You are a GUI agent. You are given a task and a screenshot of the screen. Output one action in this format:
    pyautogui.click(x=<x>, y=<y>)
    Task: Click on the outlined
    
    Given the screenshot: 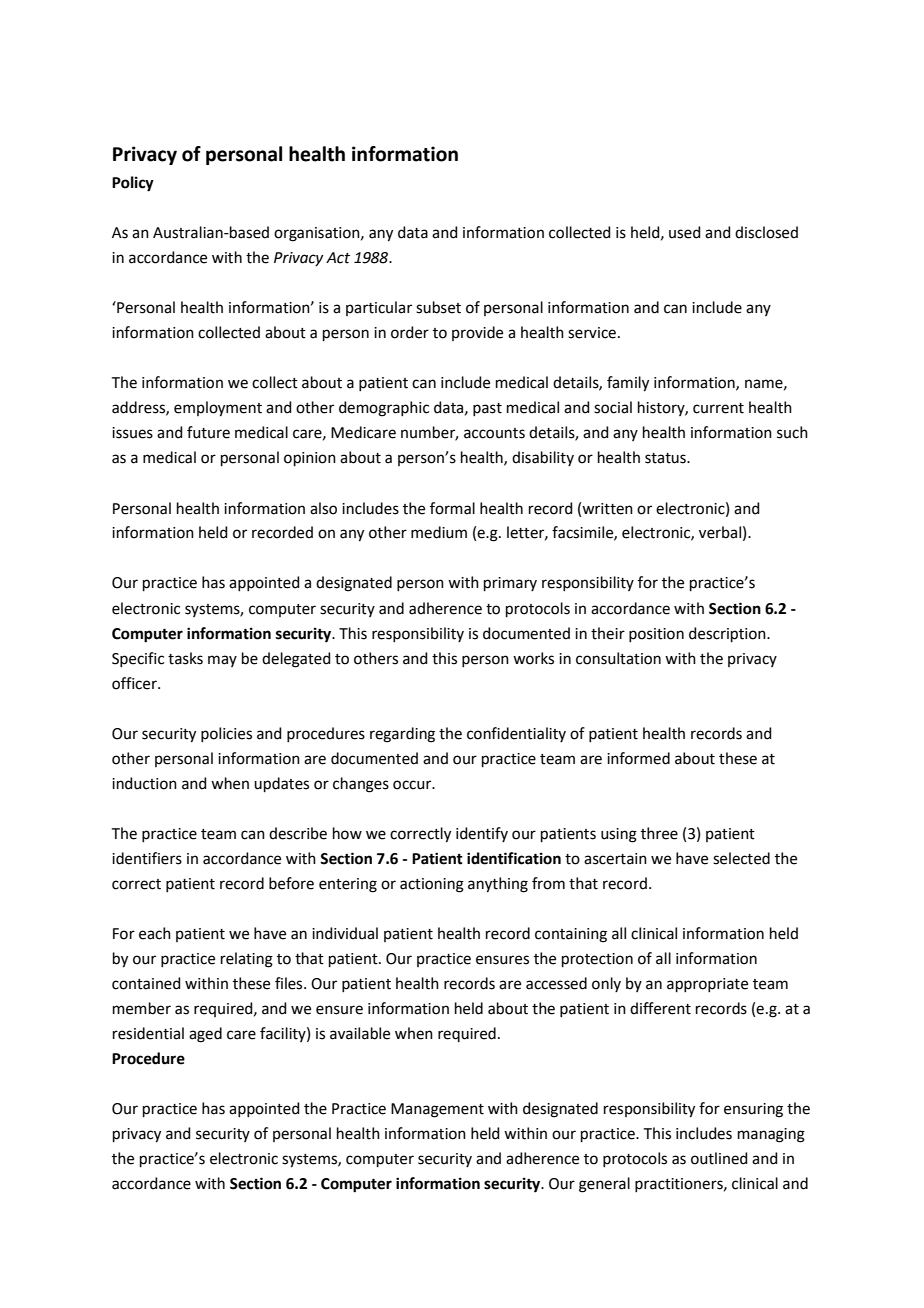 What is the action you would take?
    pyautogui.click(x=719, y=1158)
